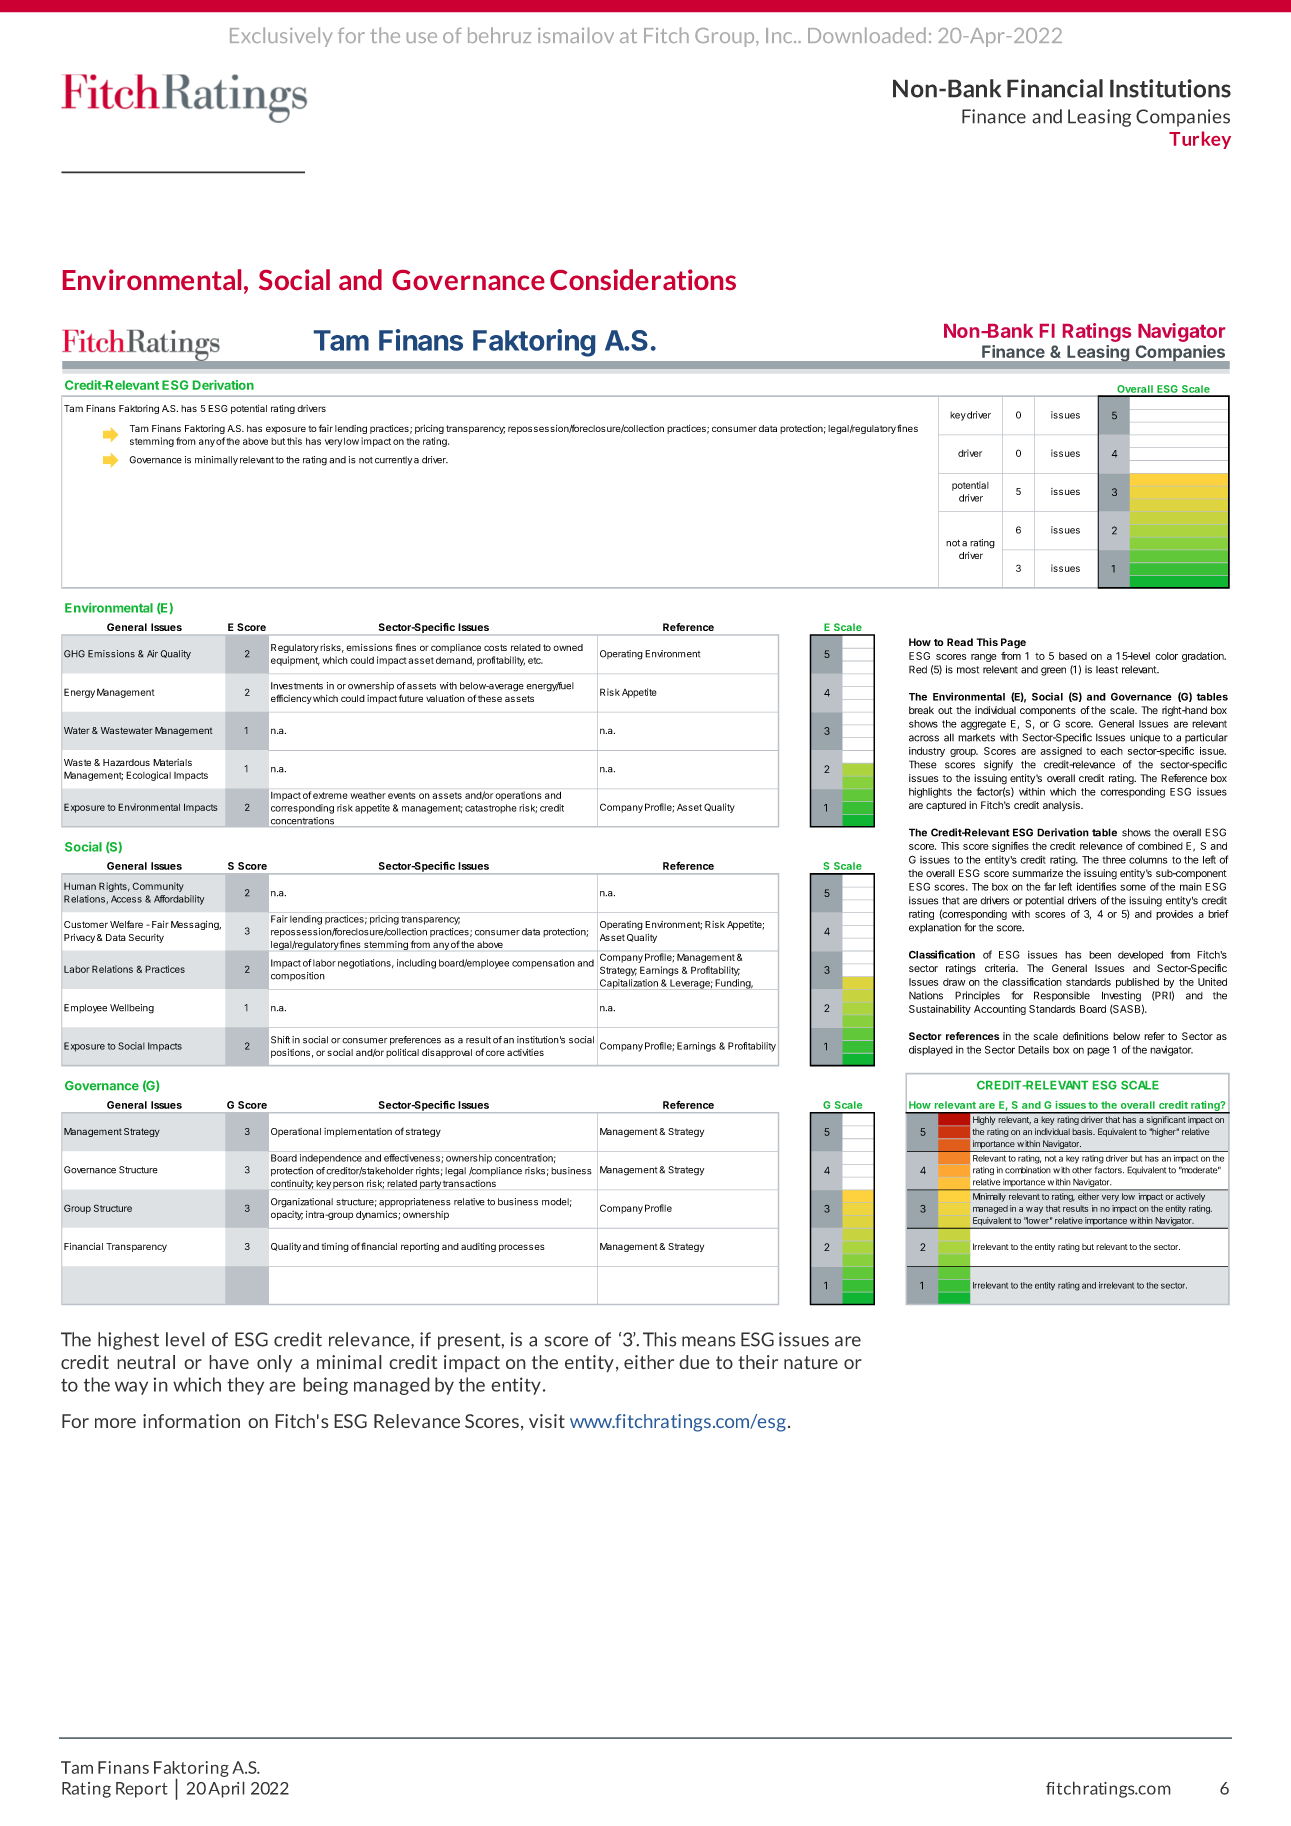 The image size is (1291, 1826). I want to click on Exclusively, so click(281, 37).
